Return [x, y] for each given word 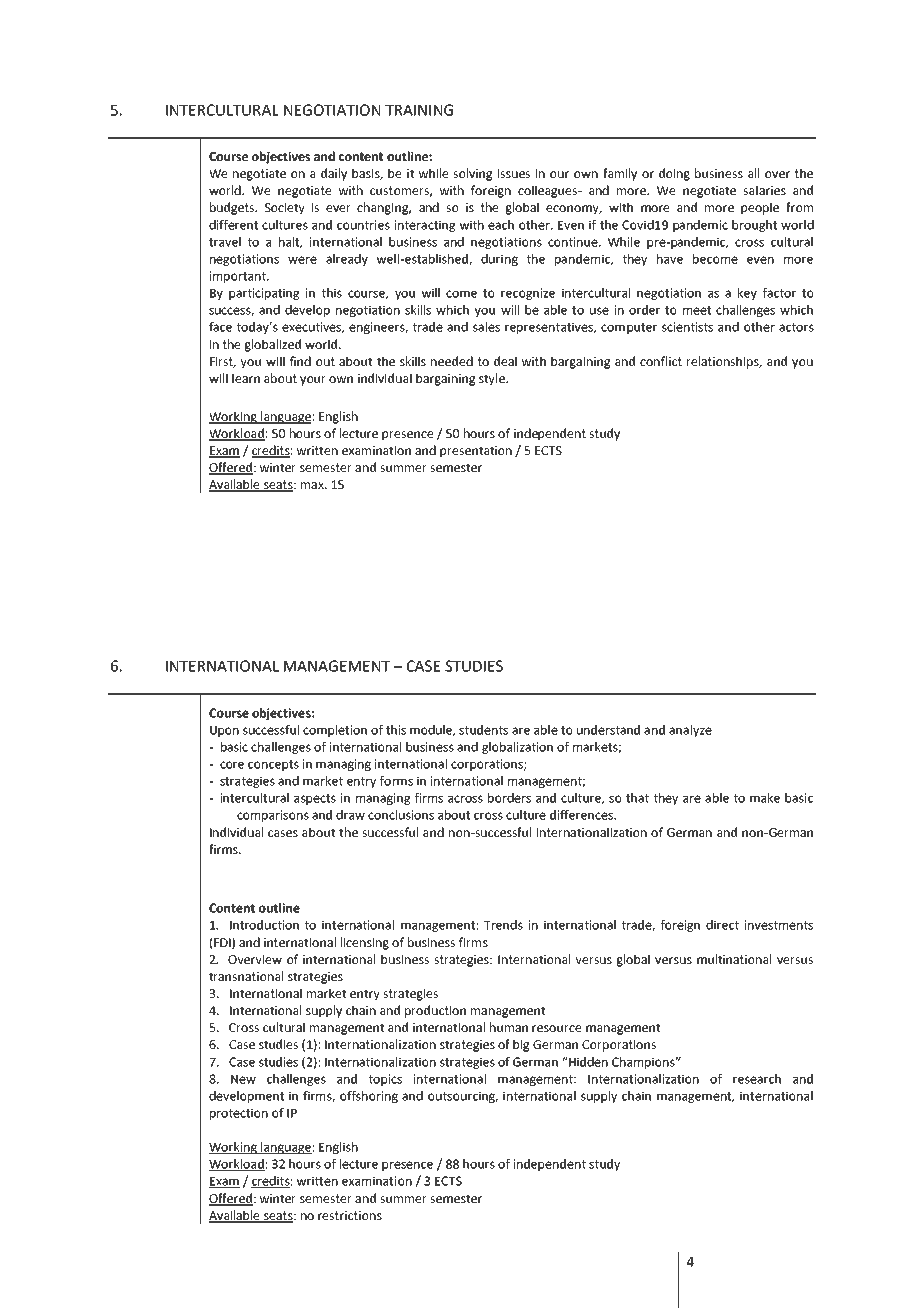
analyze [690, 731]
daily [334, 174]
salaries [764, 190]
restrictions [350, 1215]
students [483, 730]
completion [335, 731]
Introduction [264, 925]
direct [722, 925]
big [521, 1045]
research [757, 1079]
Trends [503, 925]
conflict [661, 361]
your [313, 381]
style [493, 379]
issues [514, 173]
